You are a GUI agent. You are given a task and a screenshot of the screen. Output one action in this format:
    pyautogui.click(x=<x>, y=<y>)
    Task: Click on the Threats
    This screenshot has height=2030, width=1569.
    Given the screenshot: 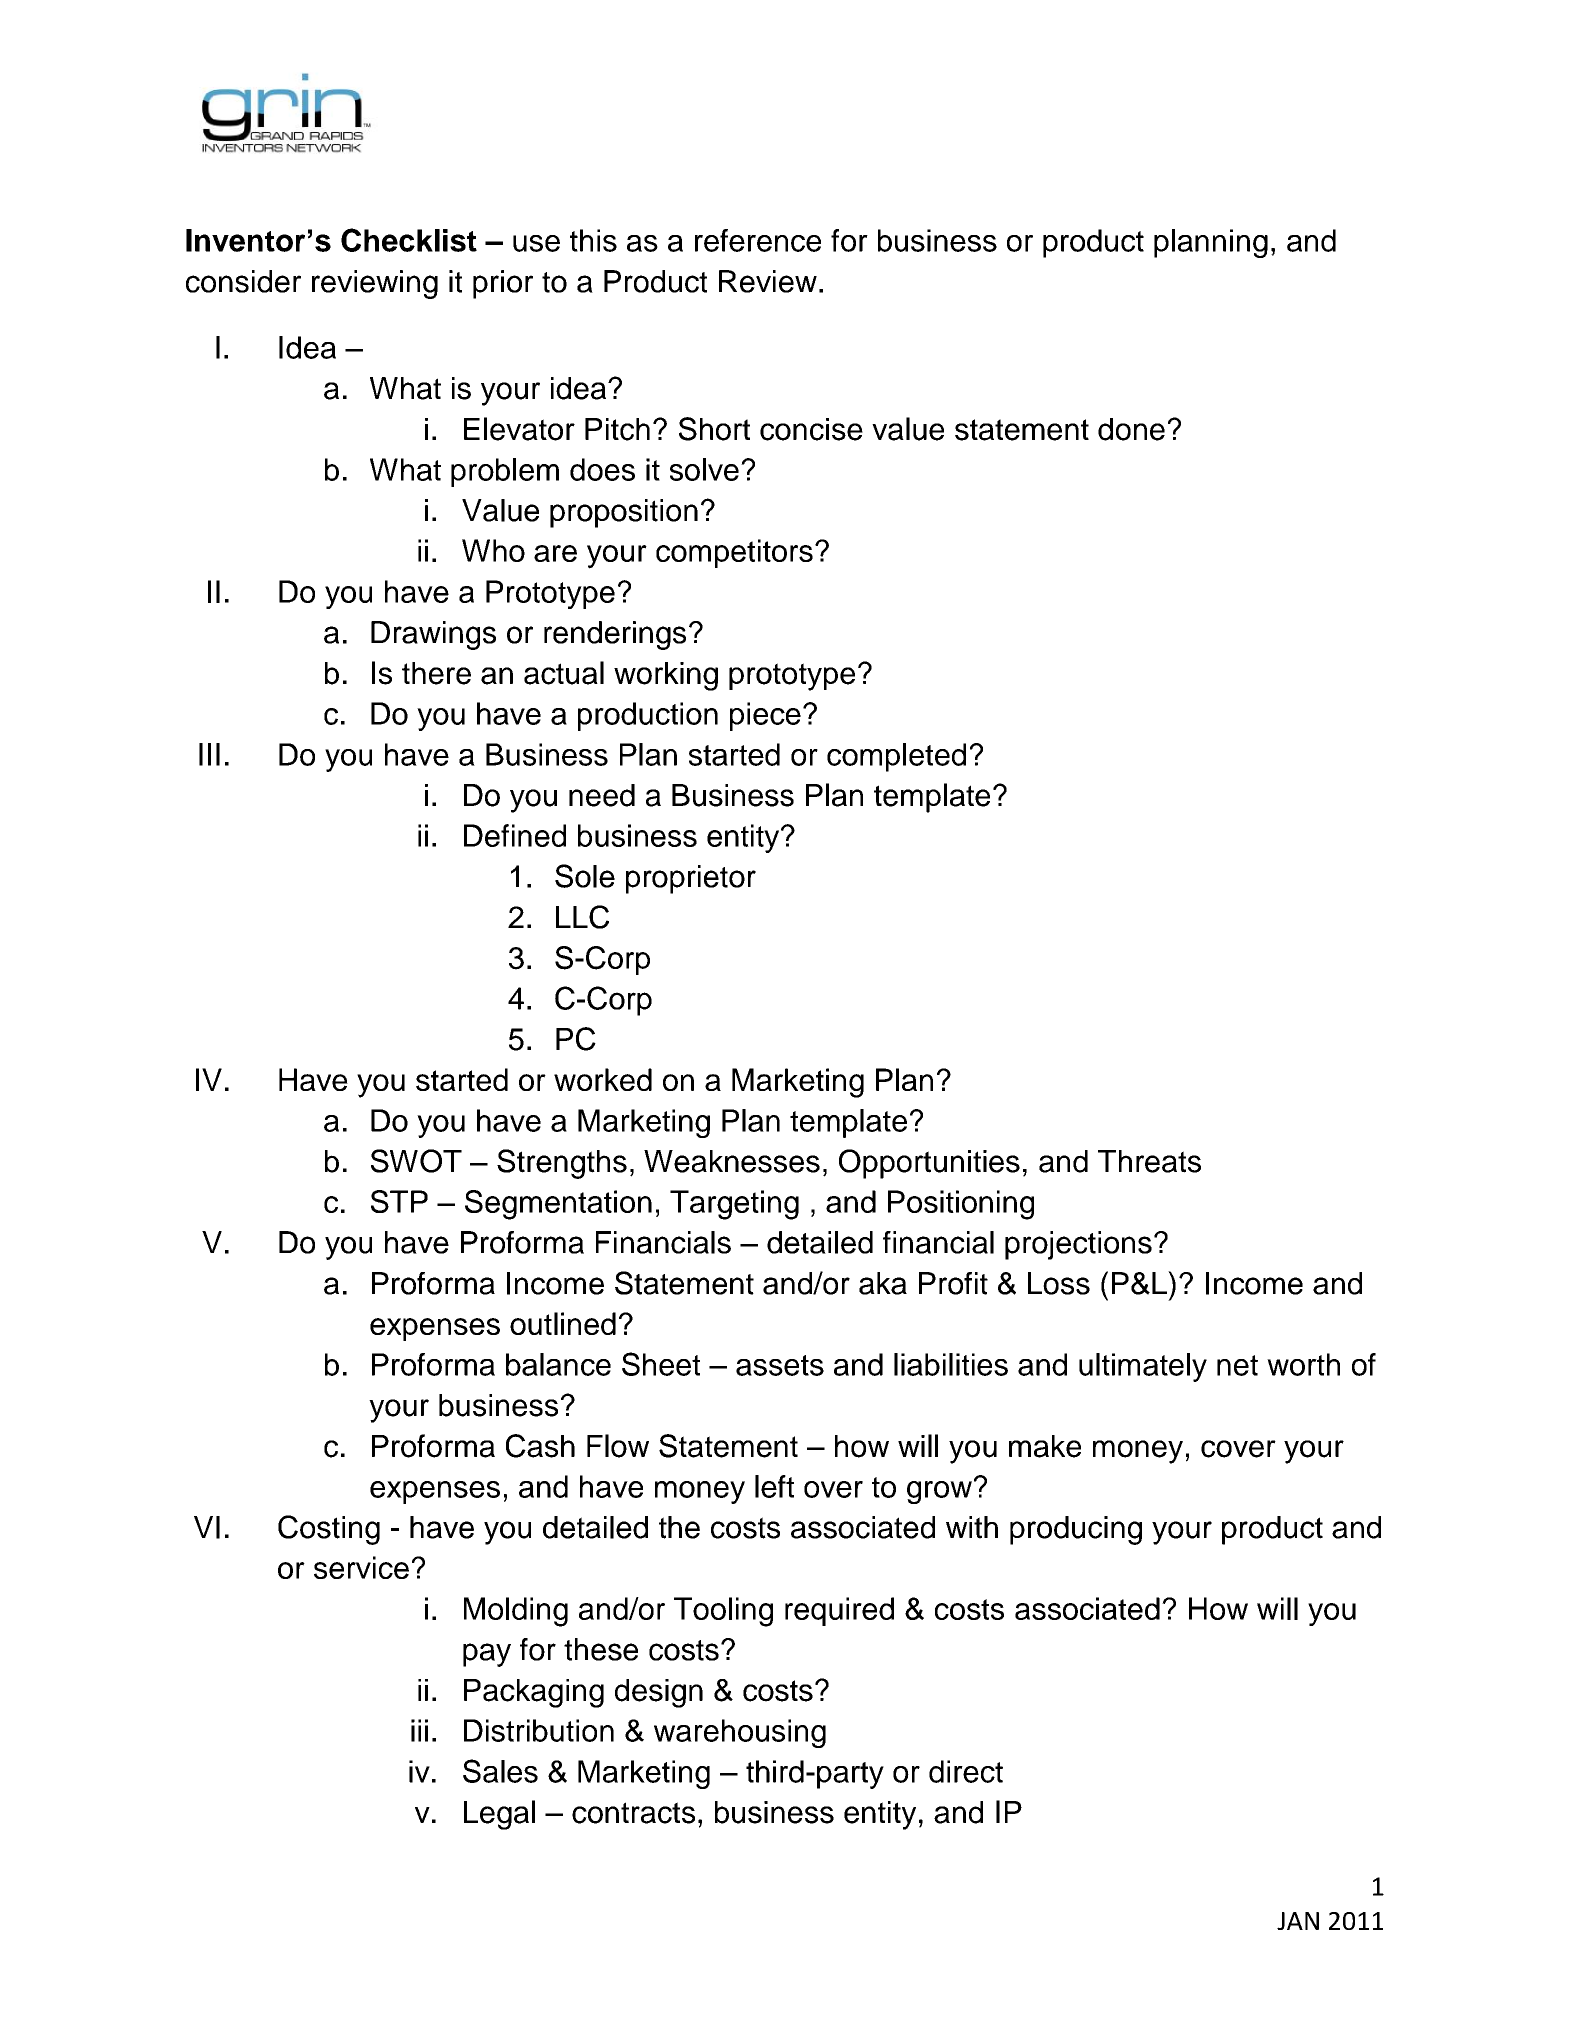 What is the action you would take?
    pyautogui.click(x=1149, y=1161)
